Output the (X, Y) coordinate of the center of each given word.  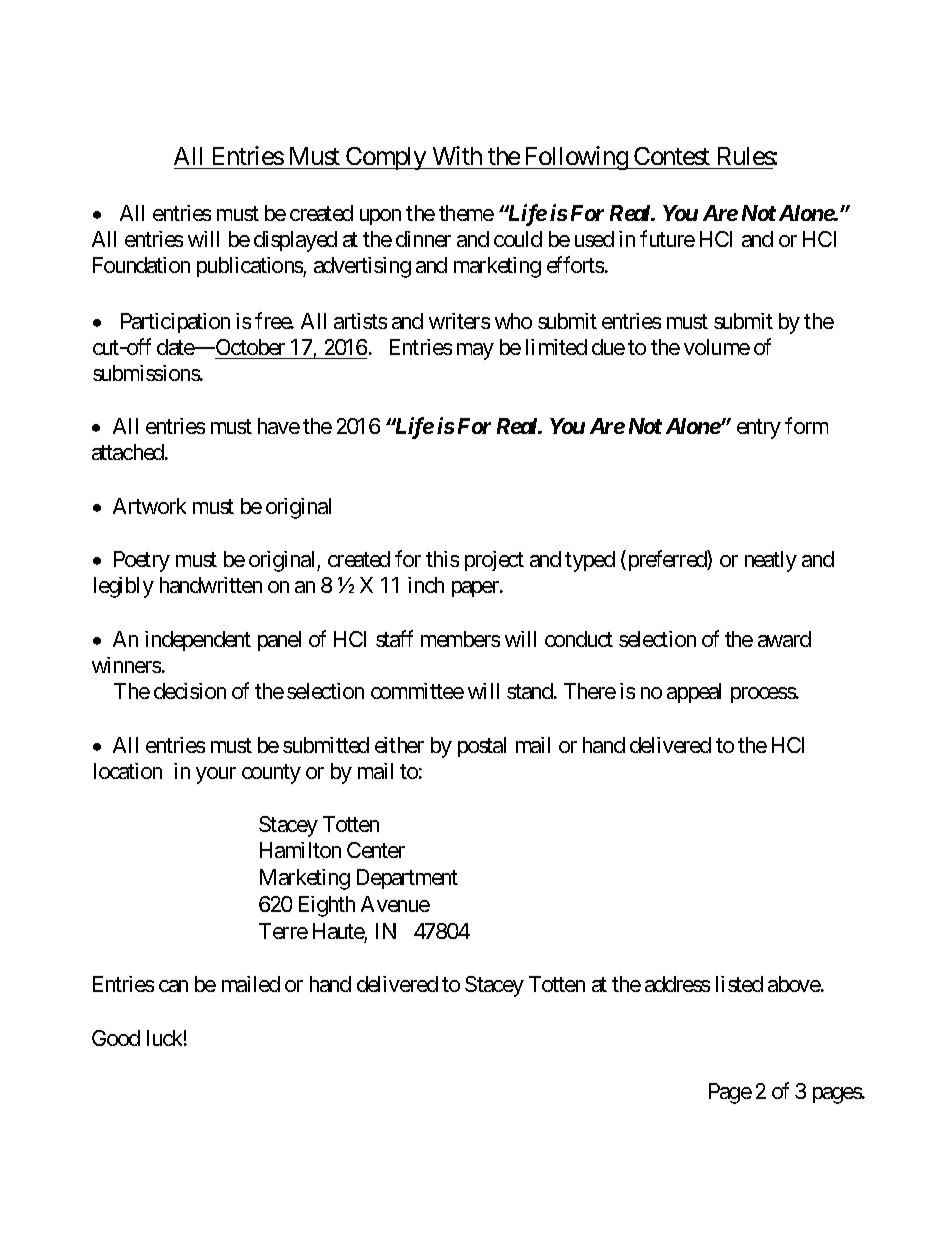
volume (717, 347)
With (457, 155)
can (173, 986)
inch (426, 585)
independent (198, 641)
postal (482, 747)
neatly (771, 561)
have (279, 426)
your (216, 775)
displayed (295, 241)
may (475, 351)
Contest (672, 156)
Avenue (395, 904)
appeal (694, 693)
